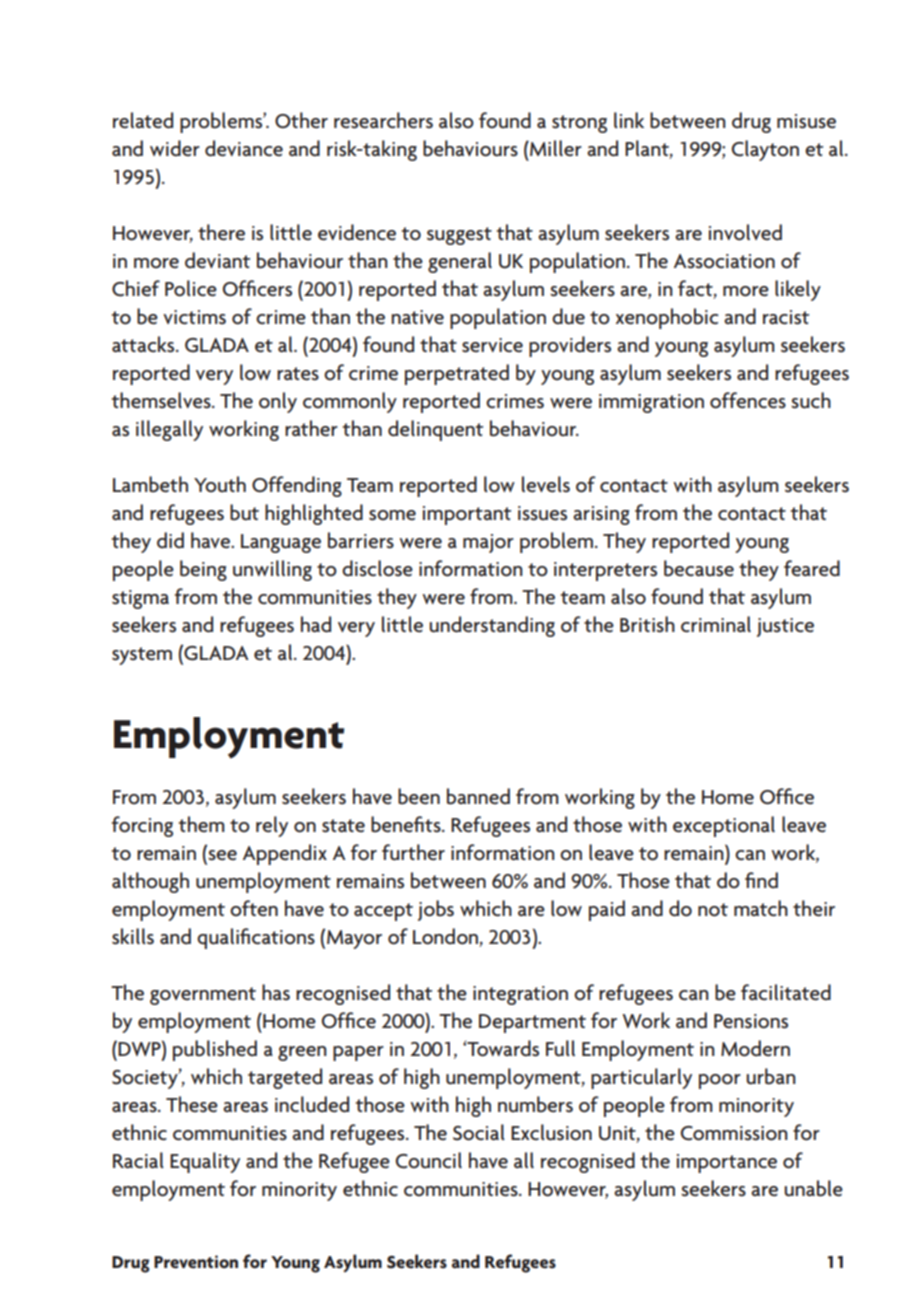 This screenshot has height=1308, width=924. I want to click on system, so click(142, 656).
